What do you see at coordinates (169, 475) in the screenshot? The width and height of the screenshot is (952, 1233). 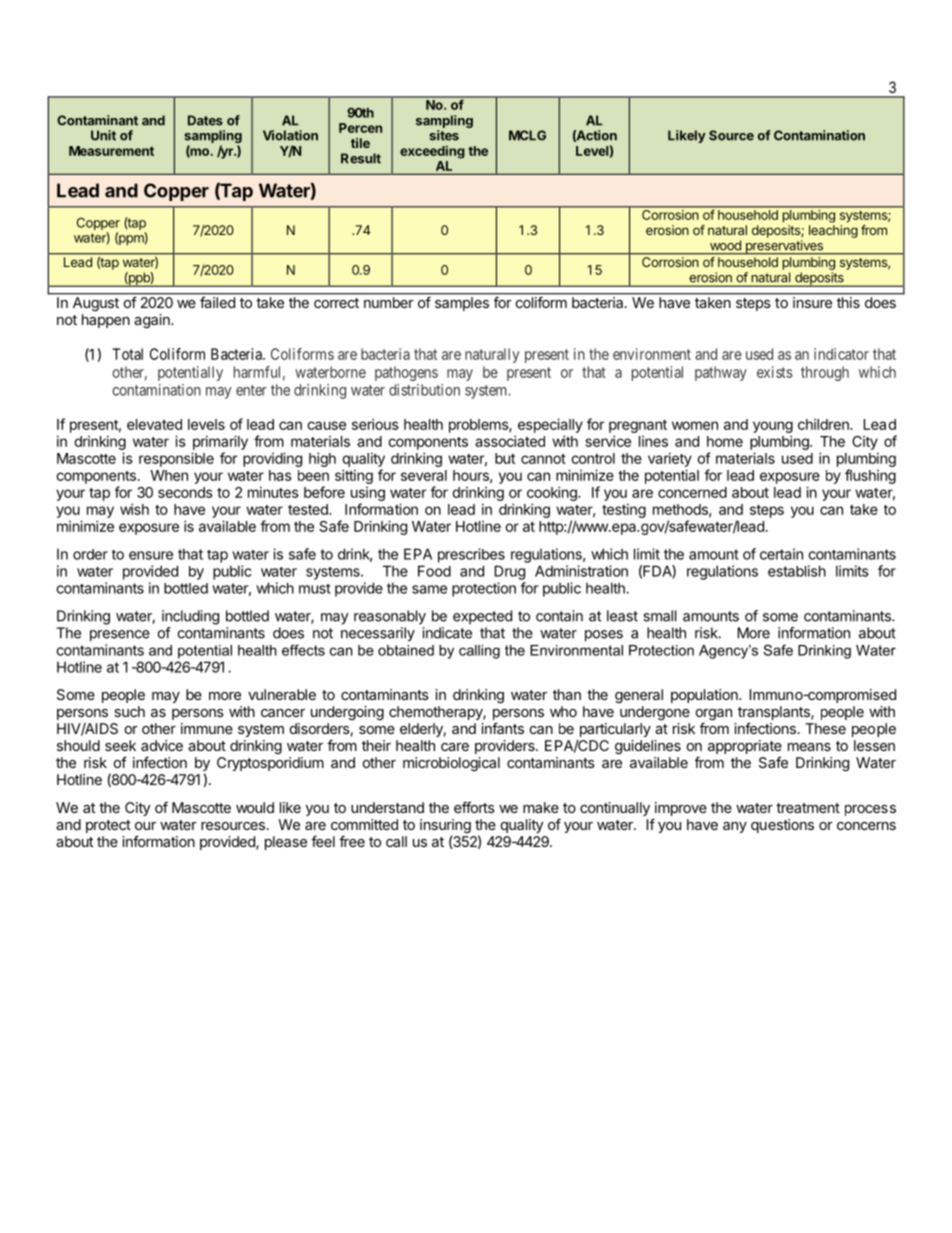 I see `When` at bounding box center [169, 475].
